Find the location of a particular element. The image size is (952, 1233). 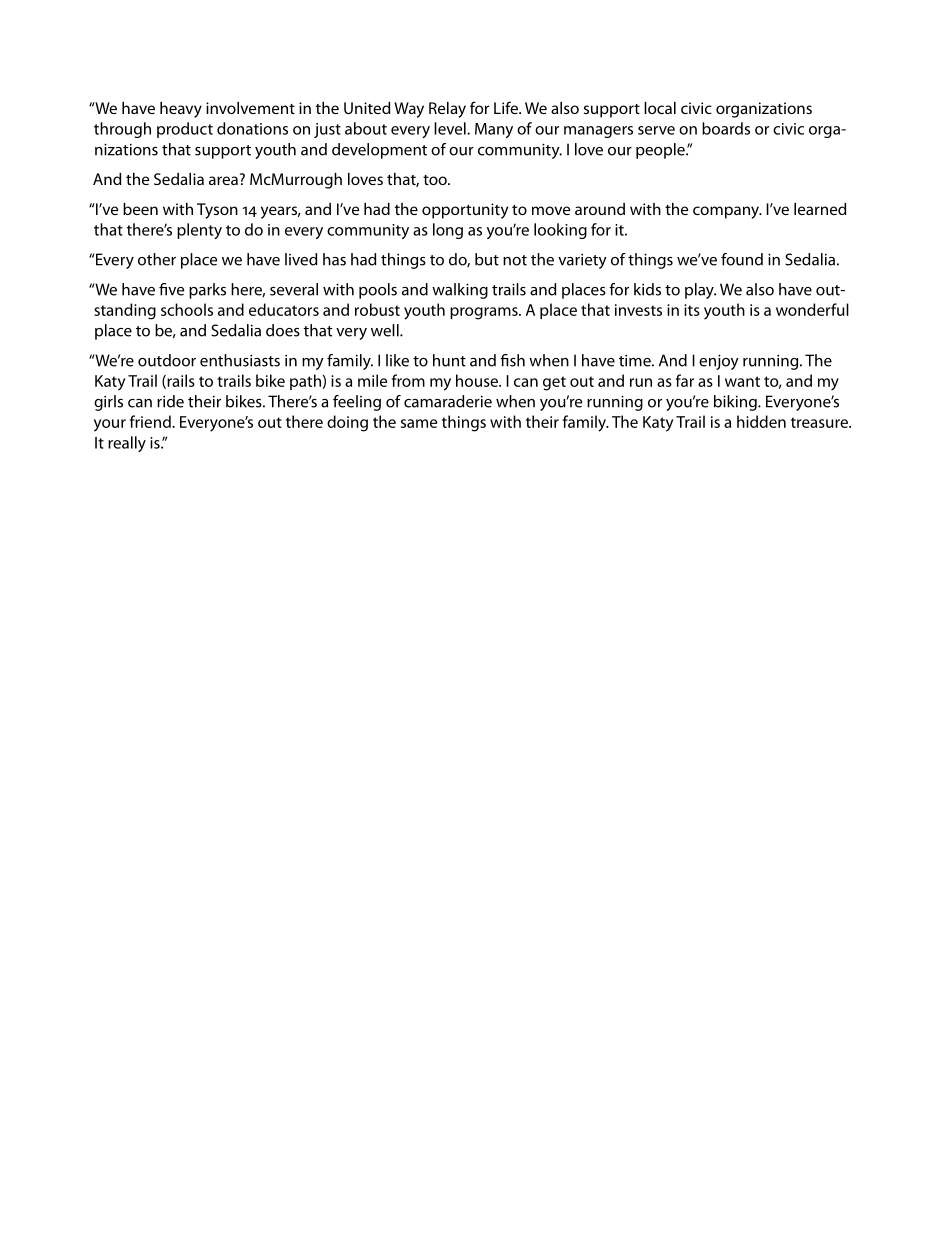

five is located at coordinates (171, 289).
